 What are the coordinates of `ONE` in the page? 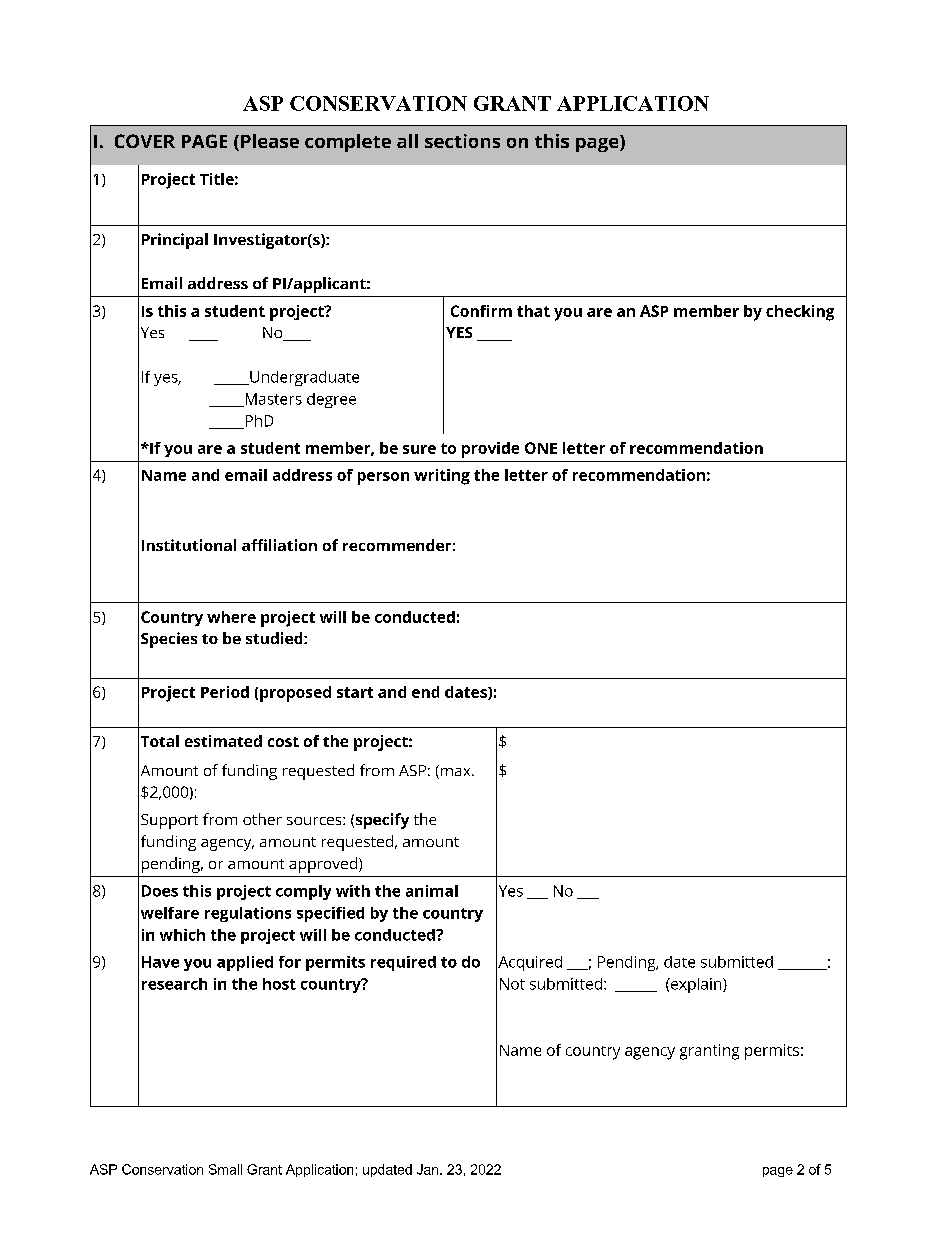 It's located at (541, 448).
